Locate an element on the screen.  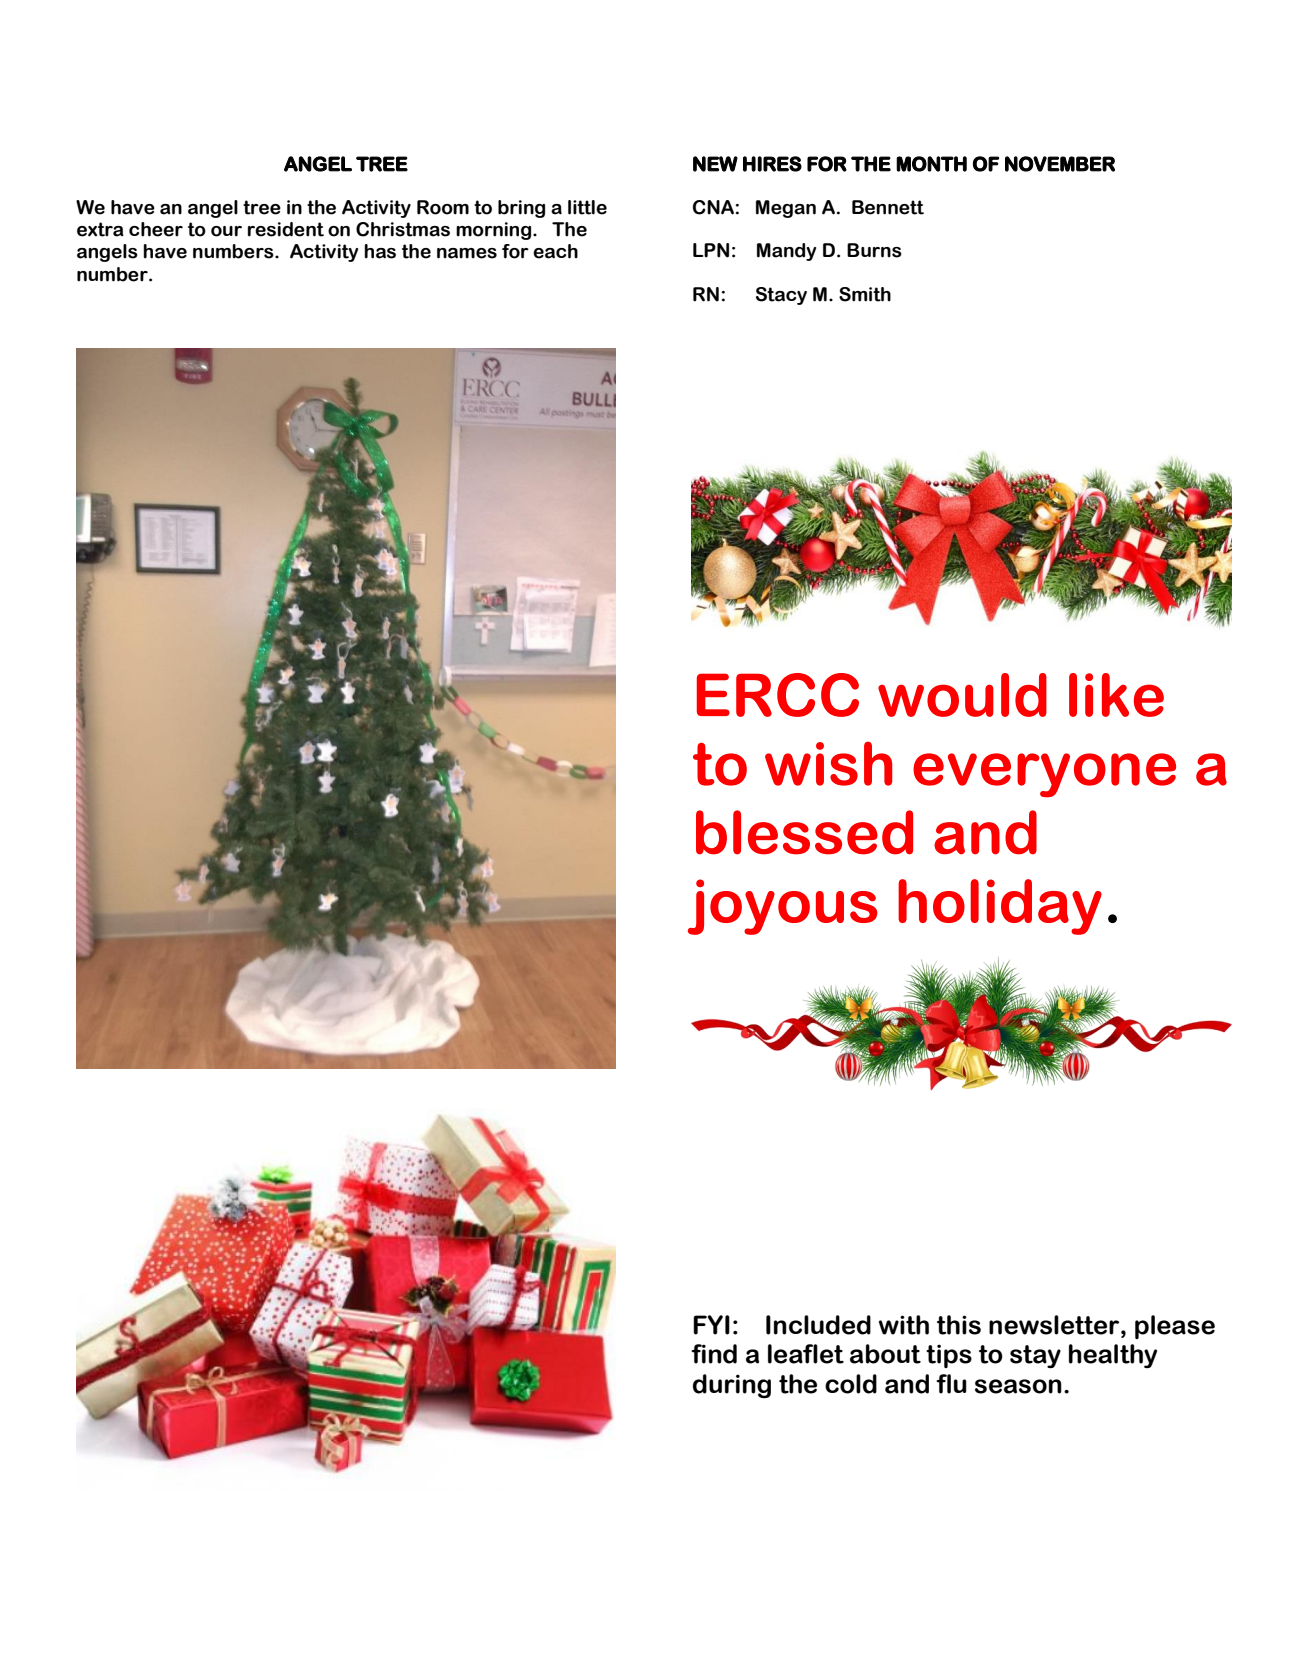
stay is located at coordinates (1035, 1356).
